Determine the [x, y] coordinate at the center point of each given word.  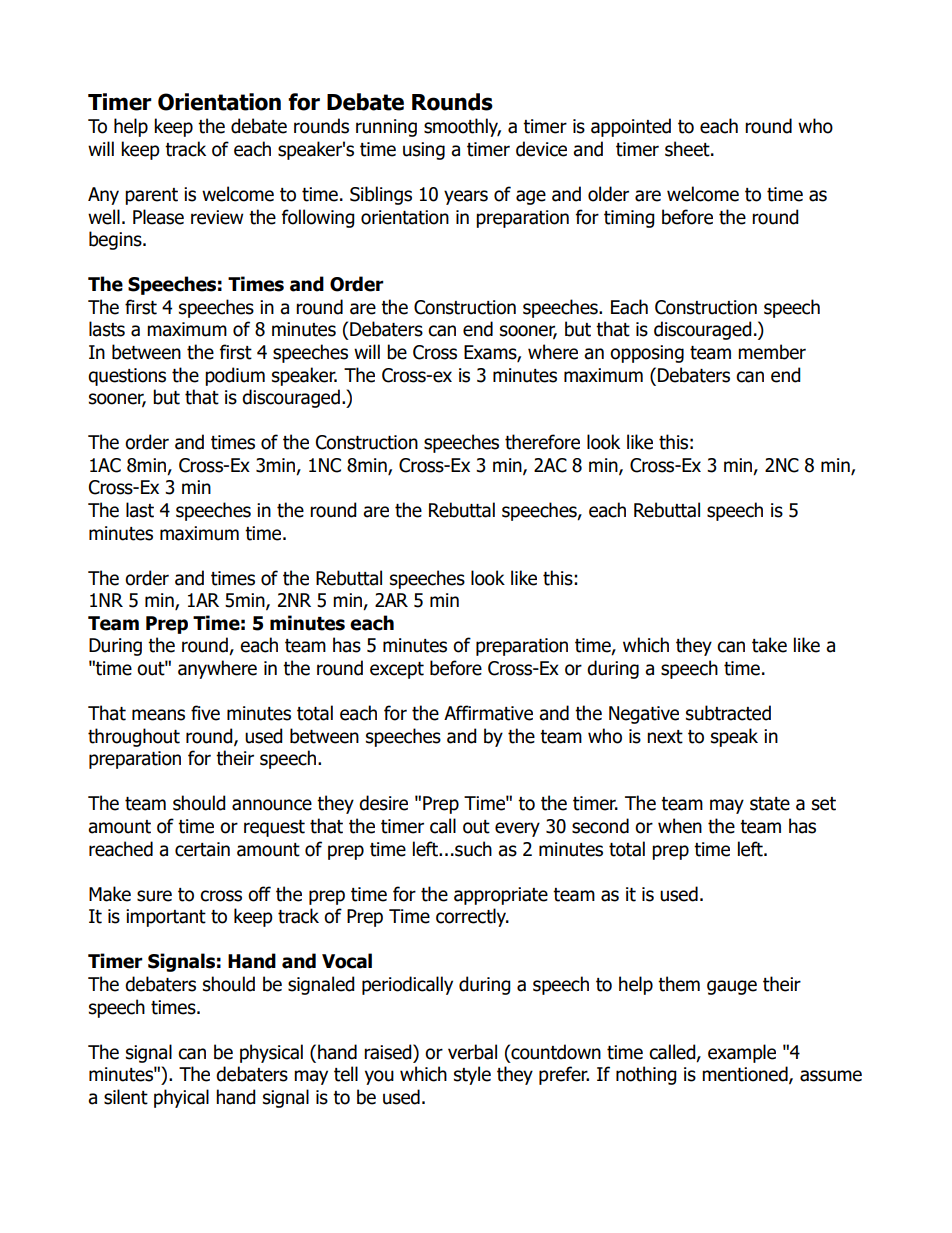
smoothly [462, 127]
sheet [688, 149]
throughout [134, 737]
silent [126, 1097]
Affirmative [488, 713]
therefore [542, 442]
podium [235, 376]
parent [151, 196]
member [772, 352]
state [770, 804]
